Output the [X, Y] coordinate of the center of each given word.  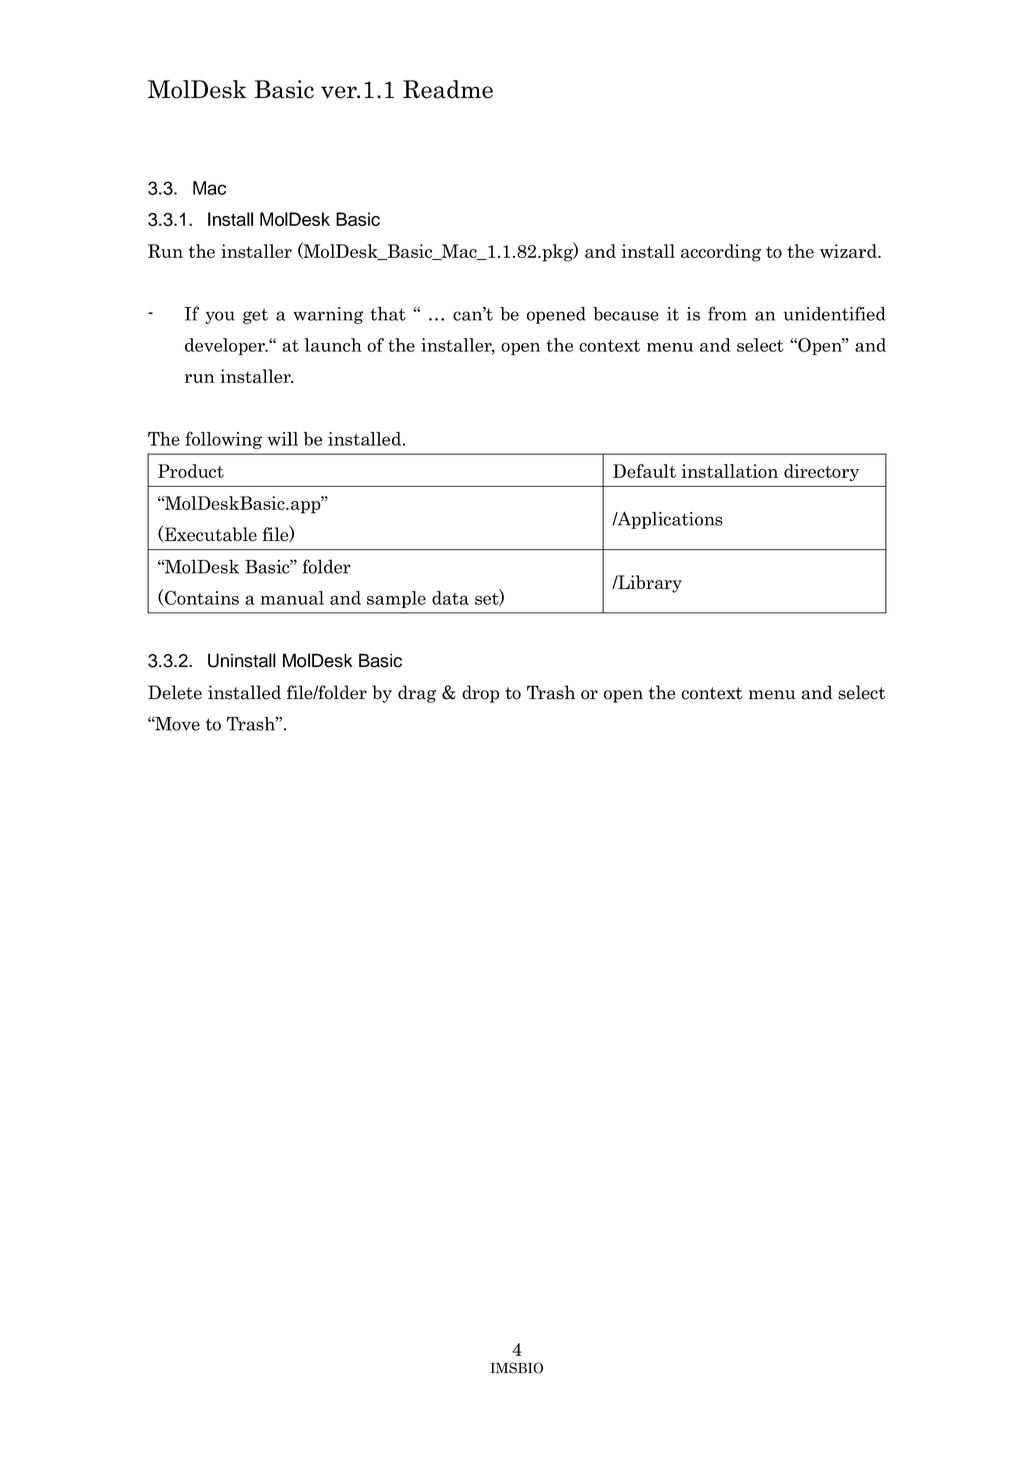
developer [226, 346]
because [626, 314]
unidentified [834, 313]
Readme [448, 89]
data [450, 598]
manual [292, 598]
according [721, 253]
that [388, 314]
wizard [849, 251]
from [727, 313]
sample [396, 599]
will [282, 439]
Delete [175, 692]
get [255, 316]
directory [821, 473]
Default [644, 471]
